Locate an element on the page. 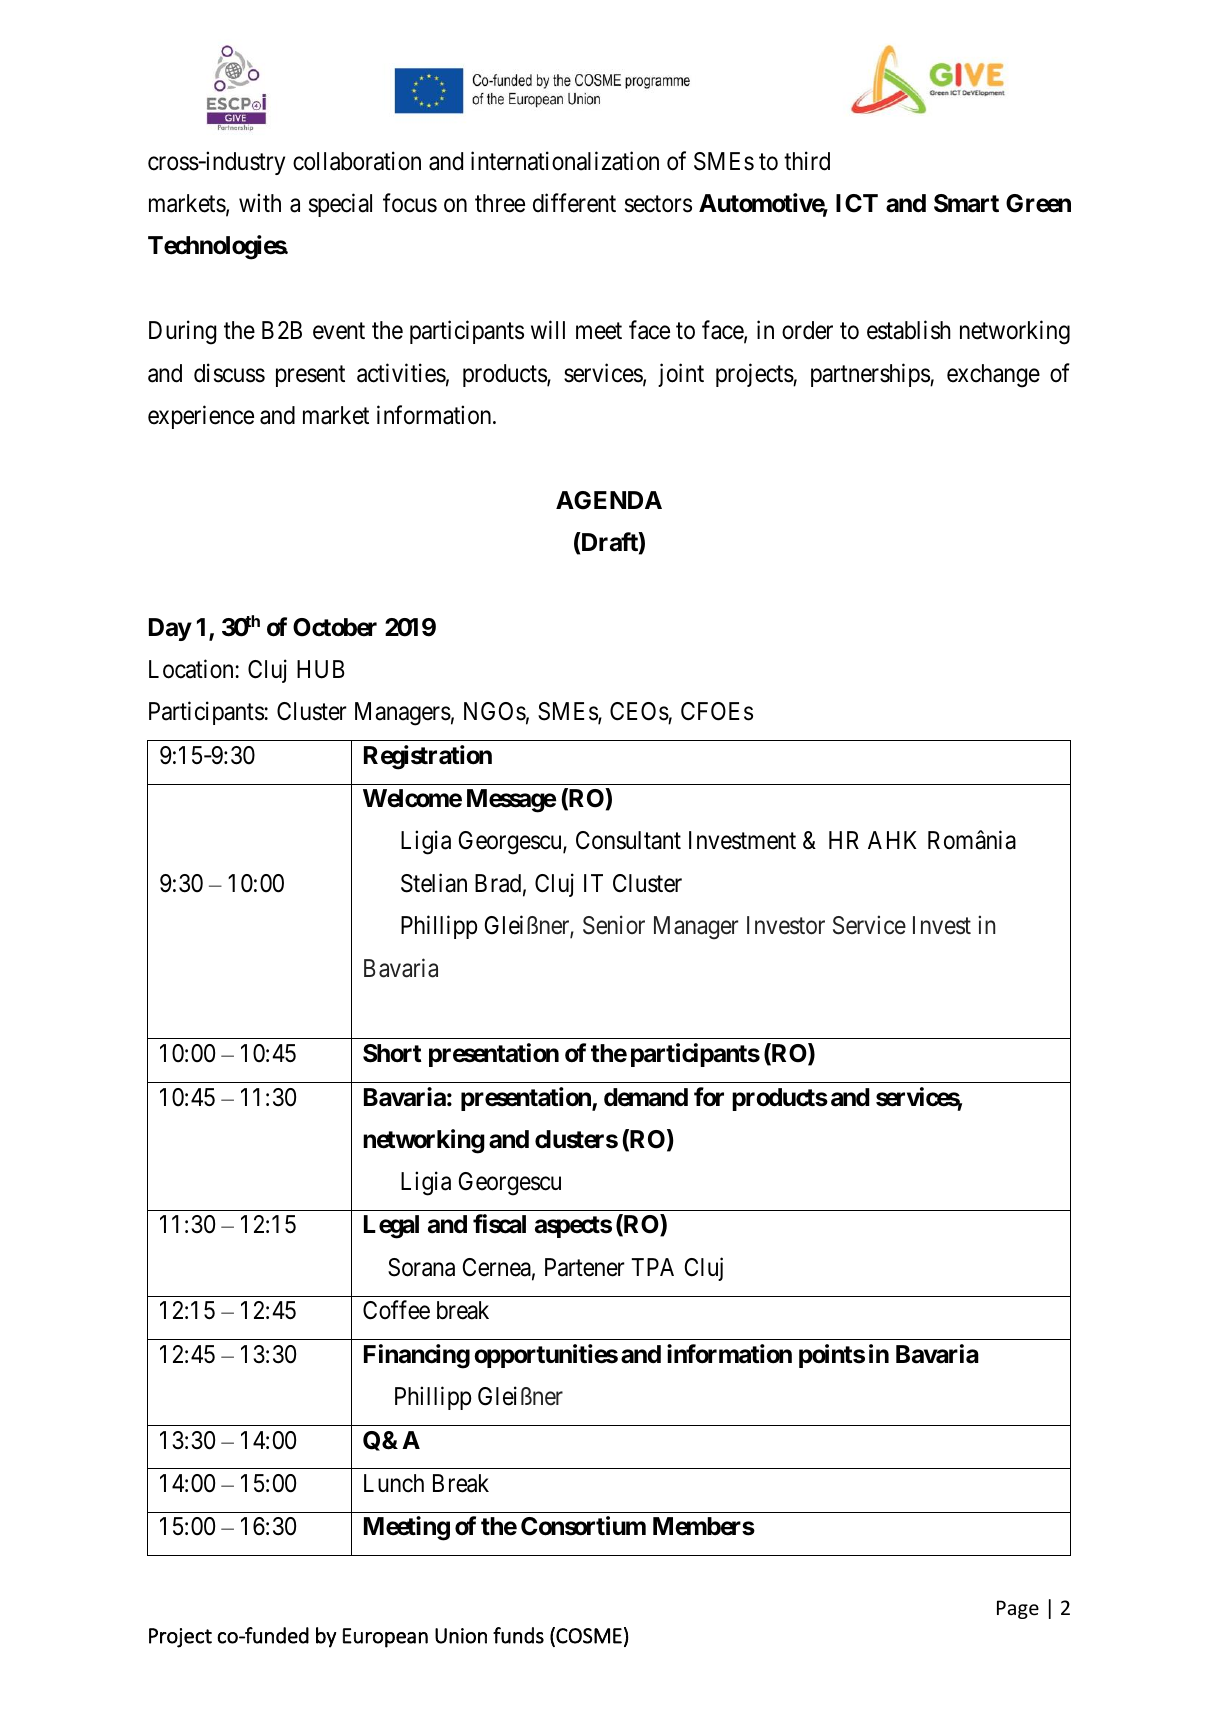  European is located at coordinates (385, 1638).
